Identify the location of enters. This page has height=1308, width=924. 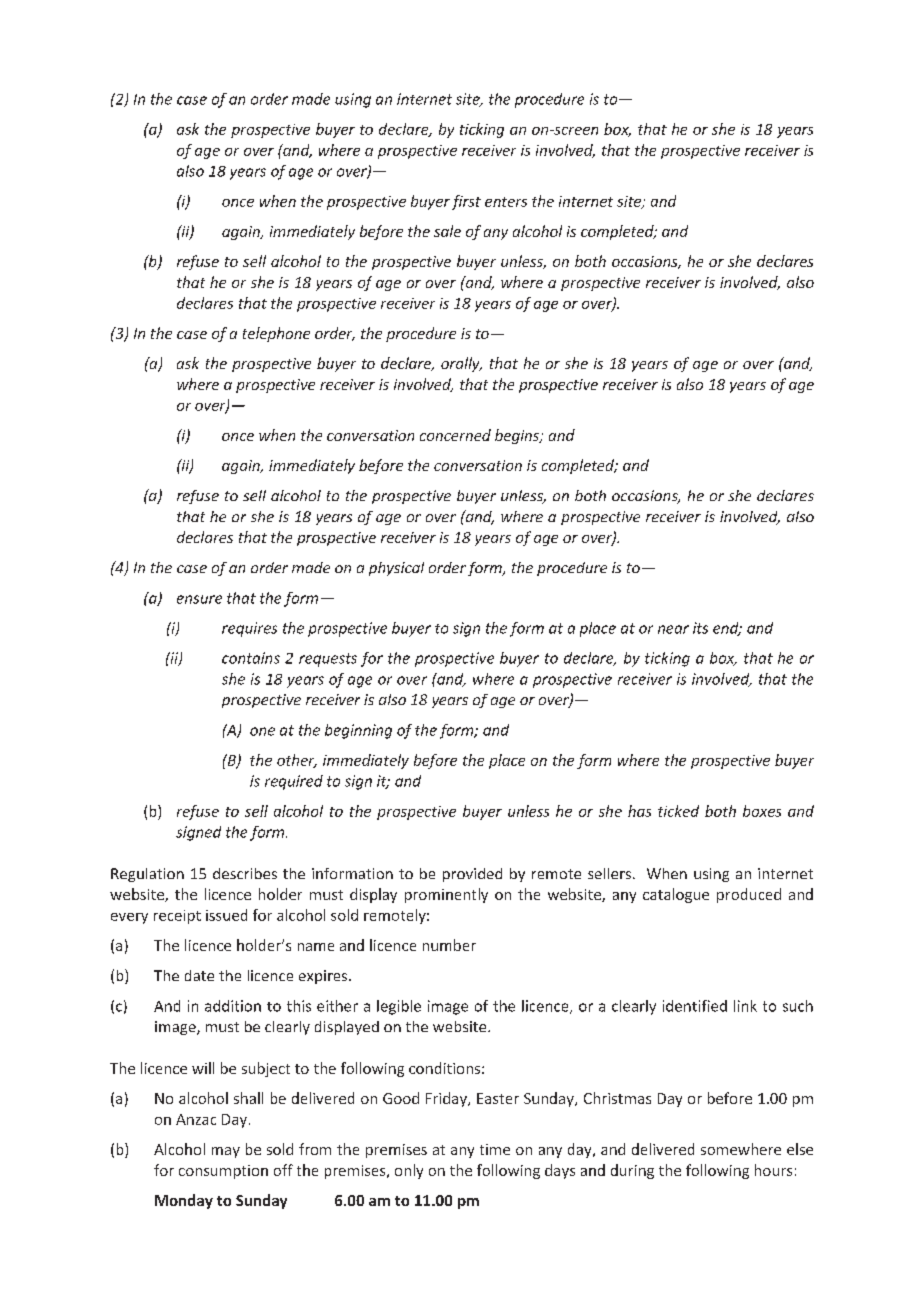
(506, 202).
